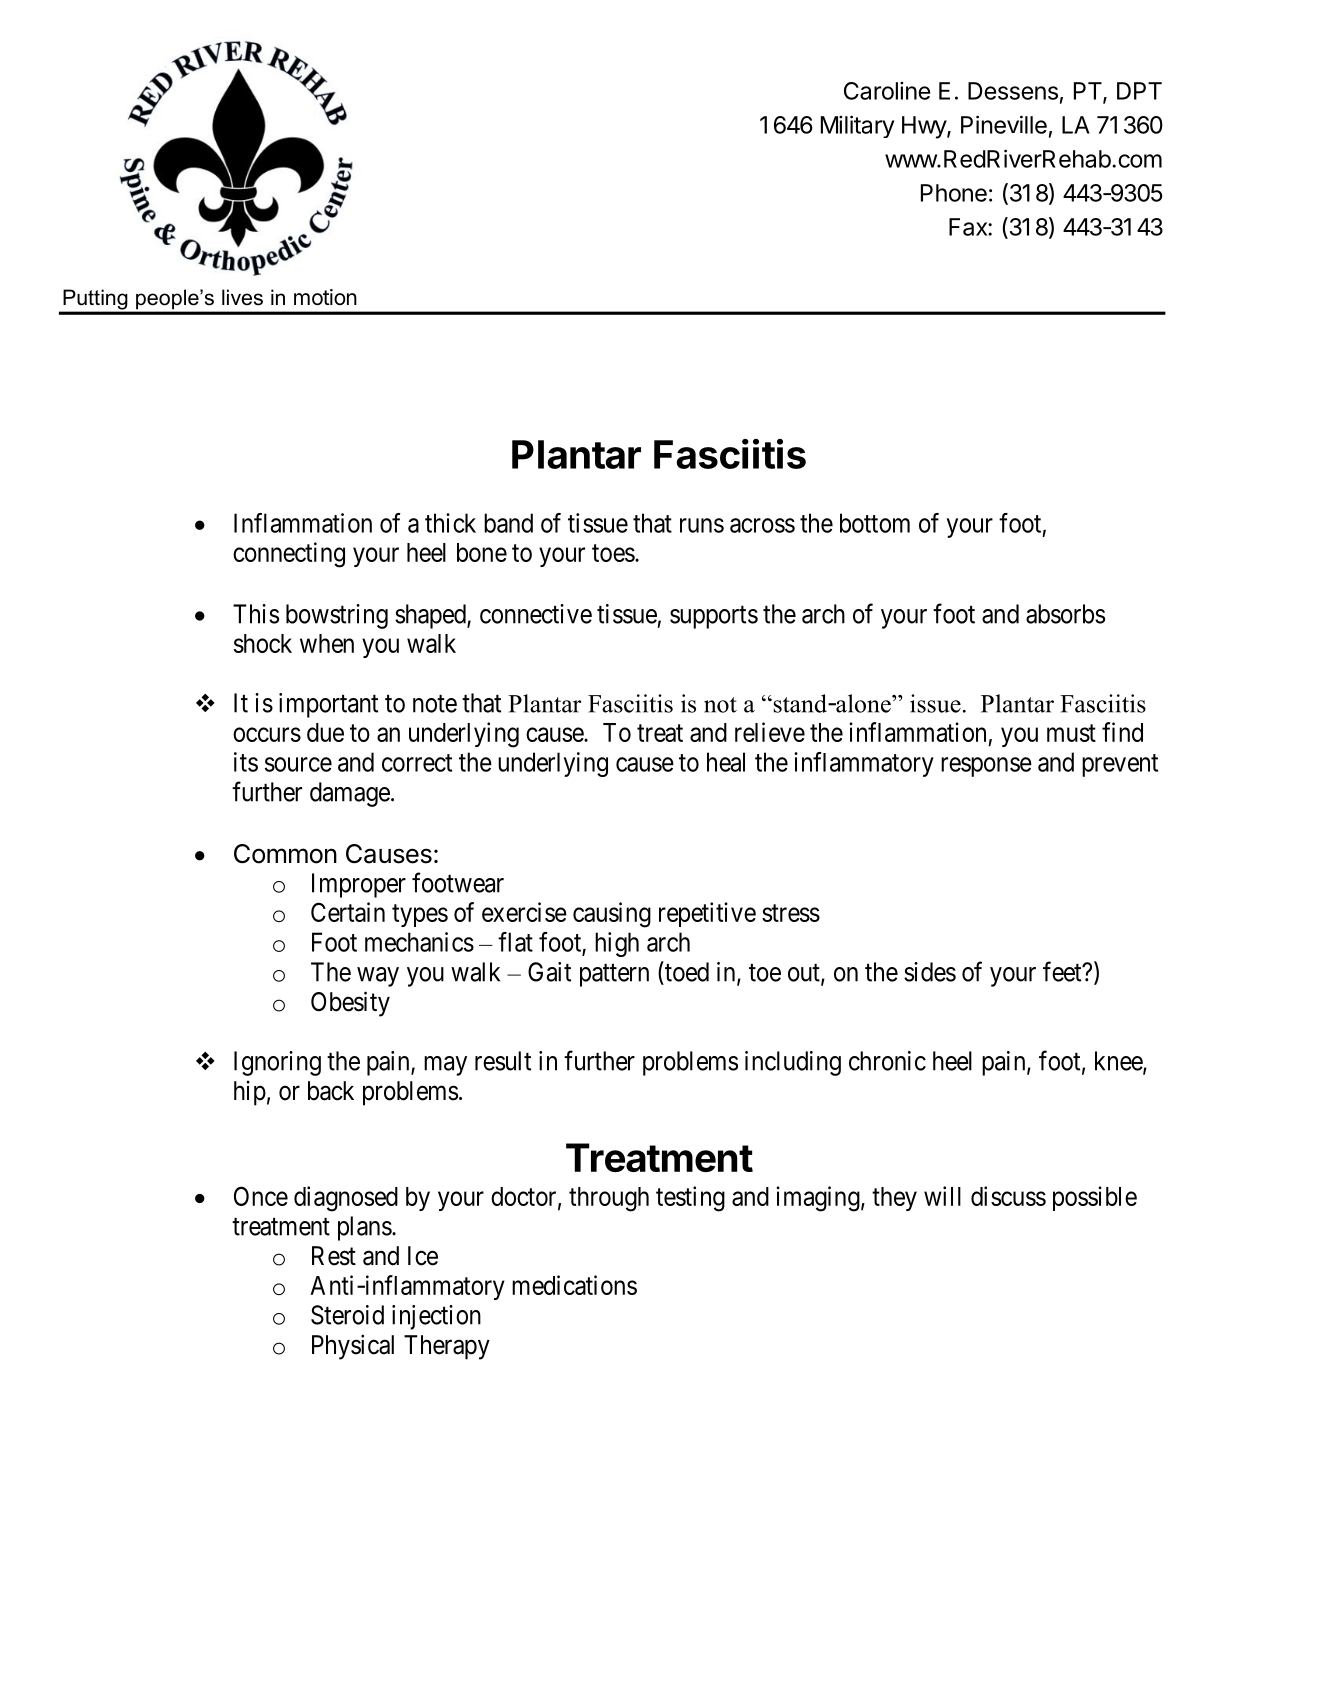  What do you see at coordinates (347, 1315) in the document?
I see `Steroid` at bounding box center [347, 1315].
